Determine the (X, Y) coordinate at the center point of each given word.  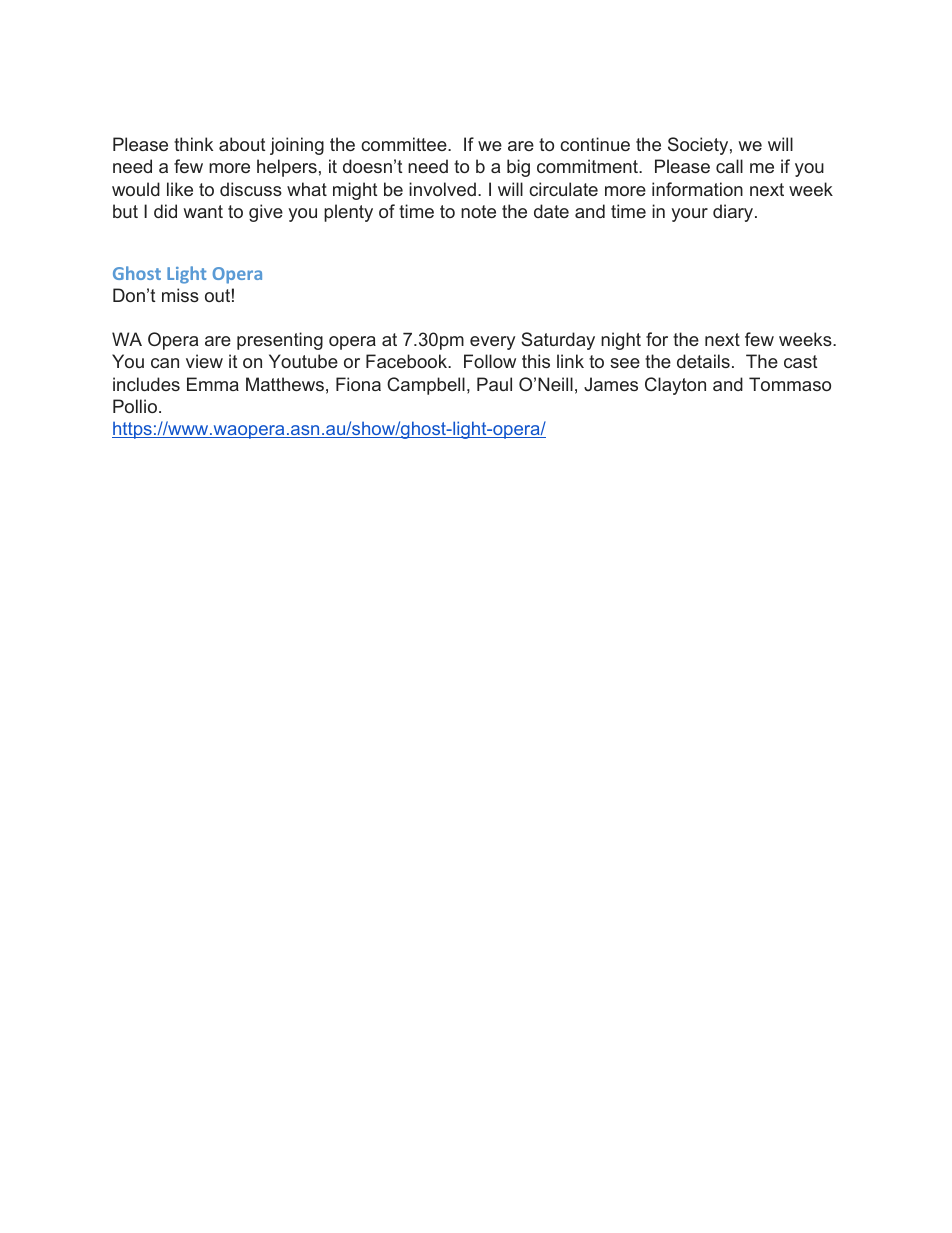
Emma (213, 384)
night (621, 341)
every (492, 343)
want (203, 211)
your (690, 215)
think (193, 144)
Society (698, 146)
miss (180, 295)
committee (405, 144)
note (478, 211)
